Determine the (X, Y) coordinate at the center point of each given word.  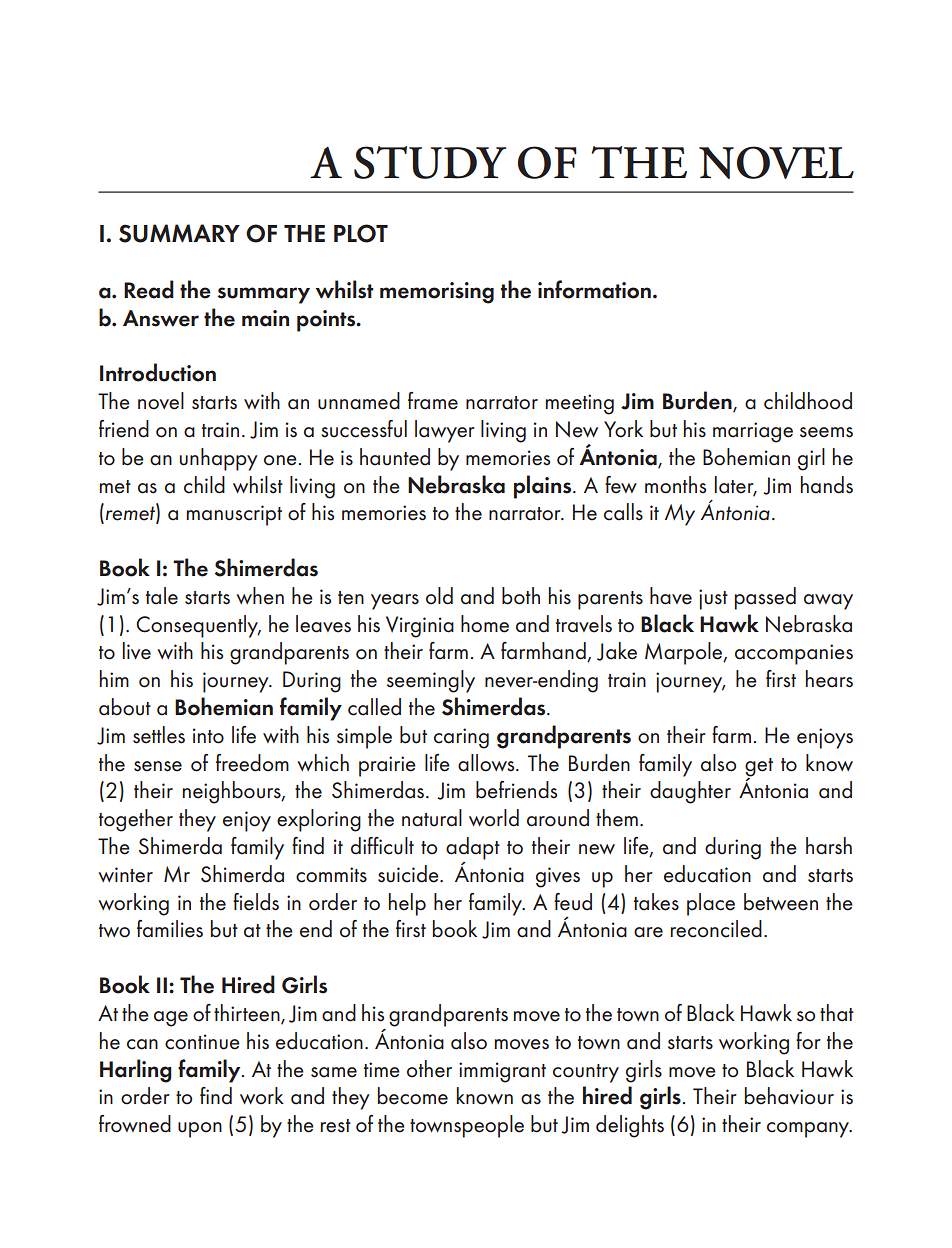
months (675, 485)
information (594, 289)
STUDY (430, 162)
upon (200, 1130)
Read (149, 289)
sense (158, 766)
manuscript (234, 515)
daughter (690, 792)
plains (544, 487)
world (494, 818)
